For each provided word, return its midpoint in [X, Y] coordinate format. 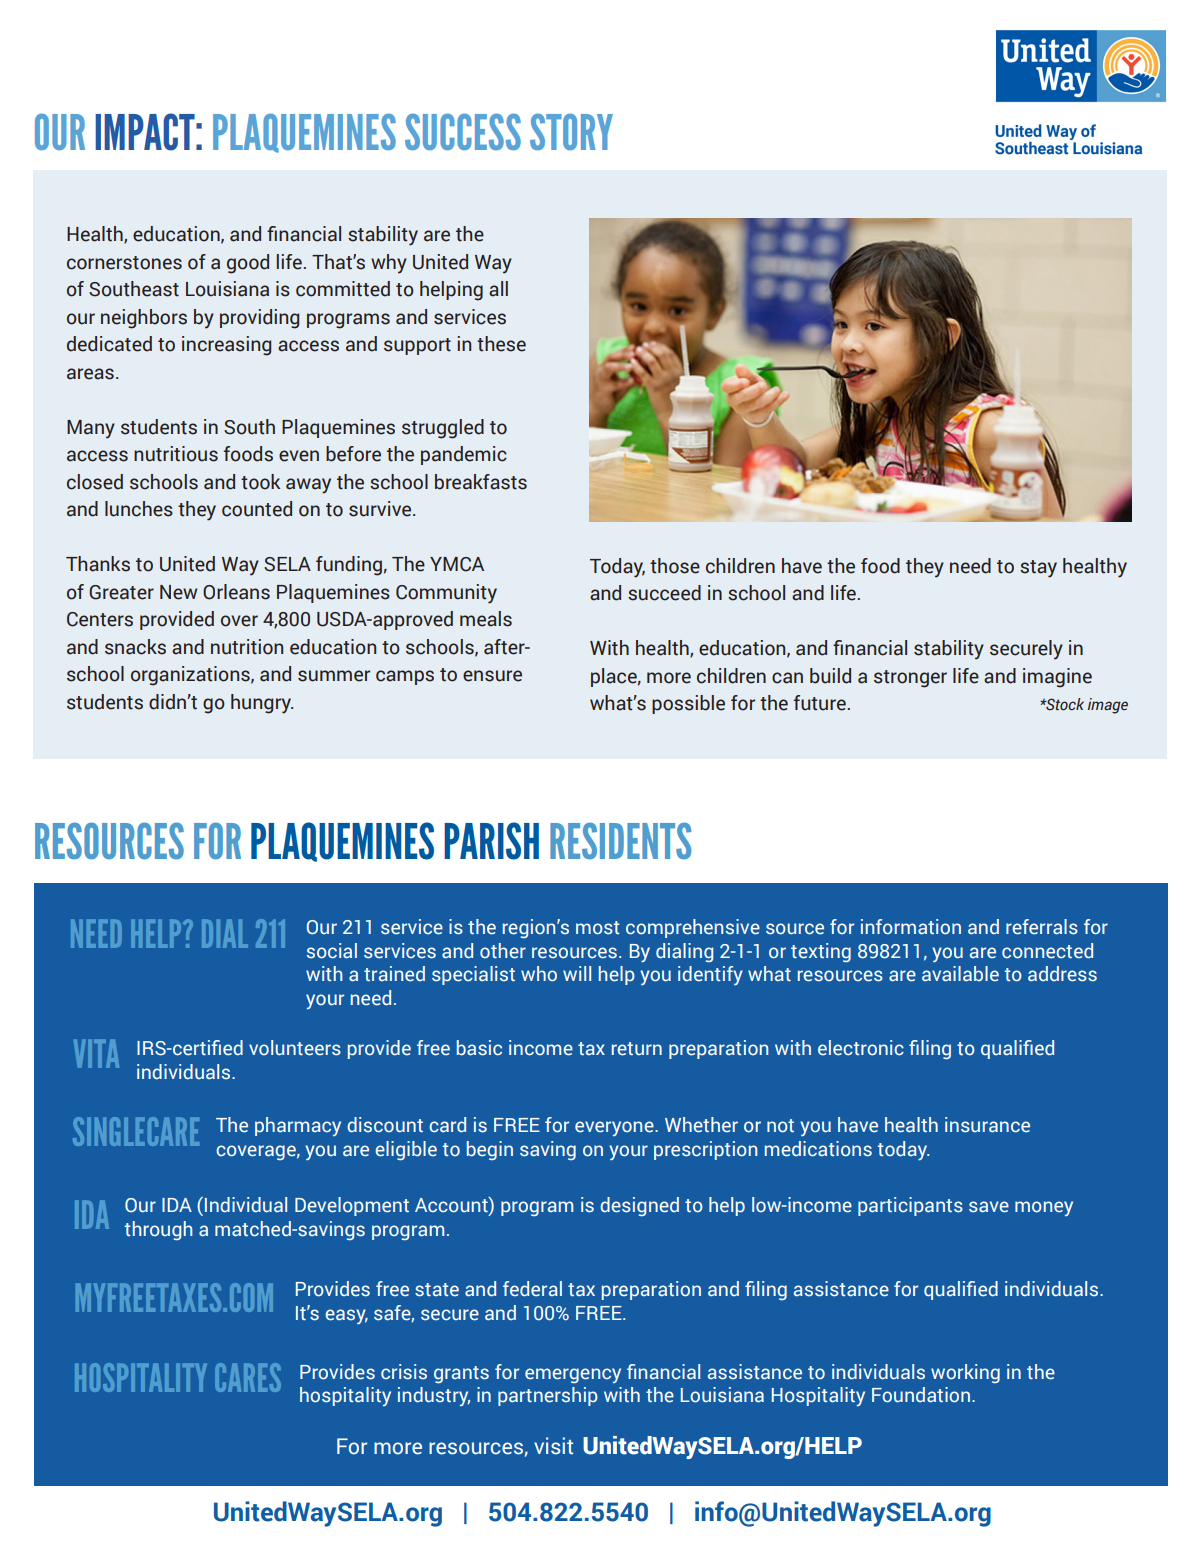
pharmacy [298, 1126]
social [332, 951]
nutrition [247, 647]
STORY [571, 132]
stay [1038, 569]
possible [688, 704]
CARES [248, 1377]
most [598, 928]
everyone [615, 1128]
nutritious [176, 454]
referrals [1042, 927]
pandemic [464, 455]
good [248, 264]
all [498, 289]
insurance [987, 1125]
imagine [1057, 678]
